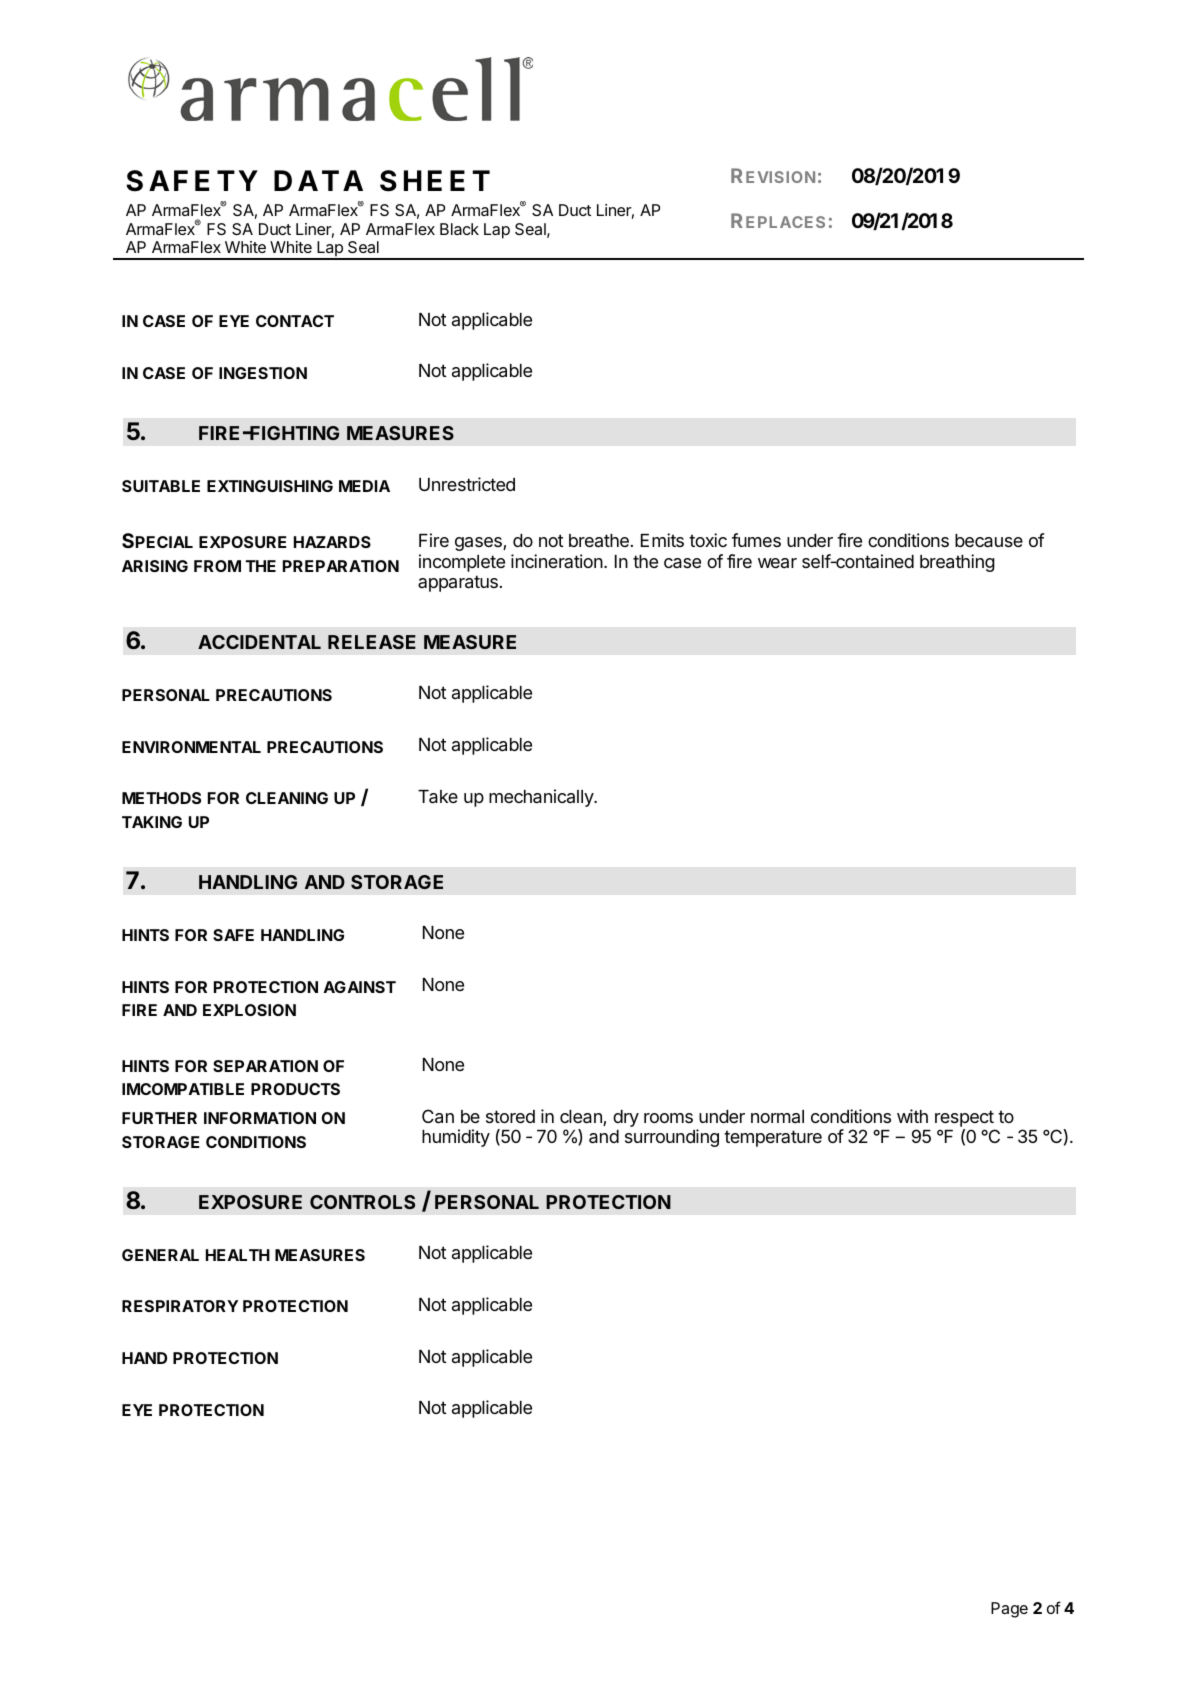 This screenshot has height=1694, width=1198. Describe the element at coordinates (912, 1116) in the screenshot. I see `with` at that location.
